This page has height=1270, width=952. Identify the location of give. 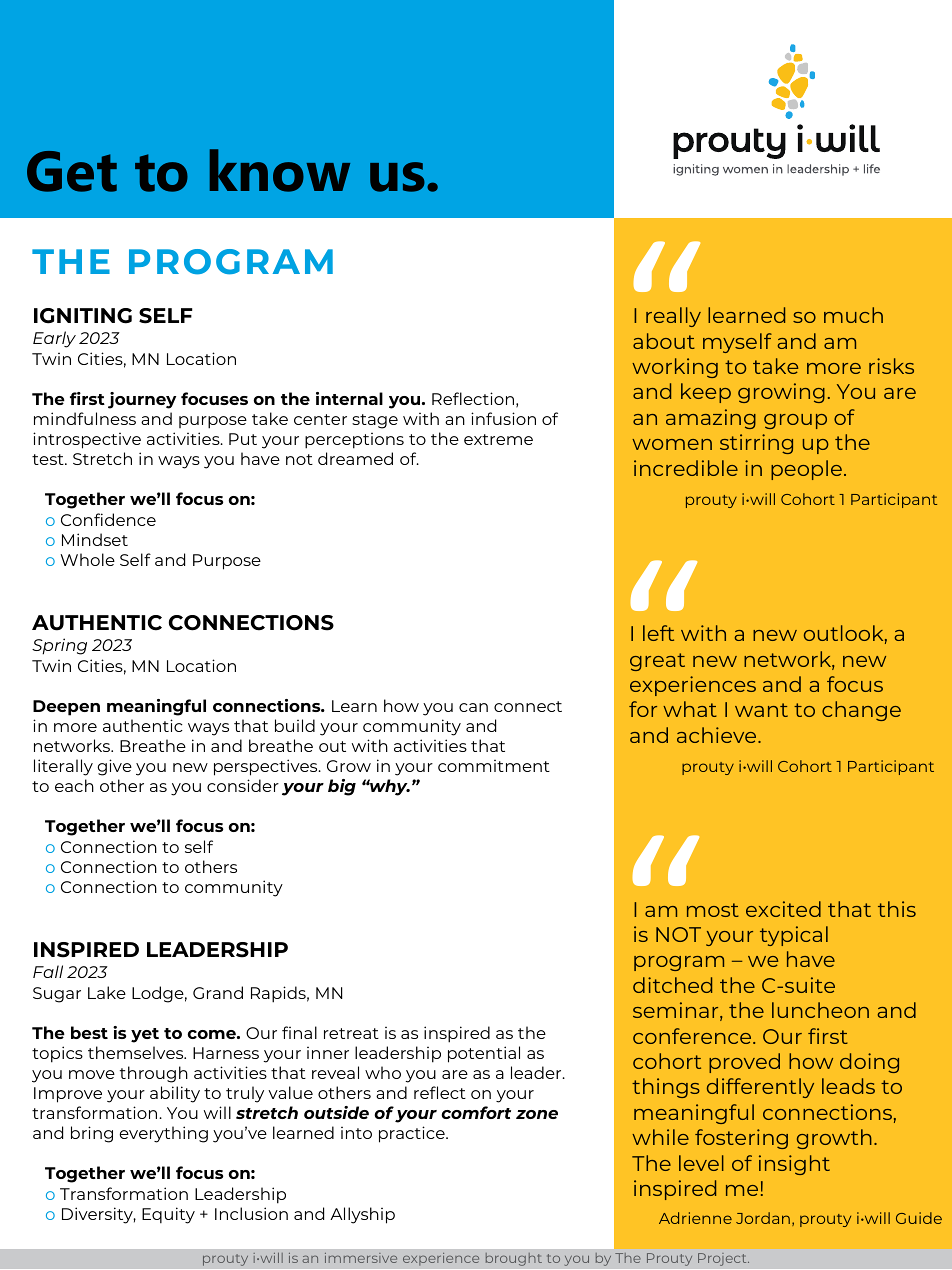
(114, 767).
